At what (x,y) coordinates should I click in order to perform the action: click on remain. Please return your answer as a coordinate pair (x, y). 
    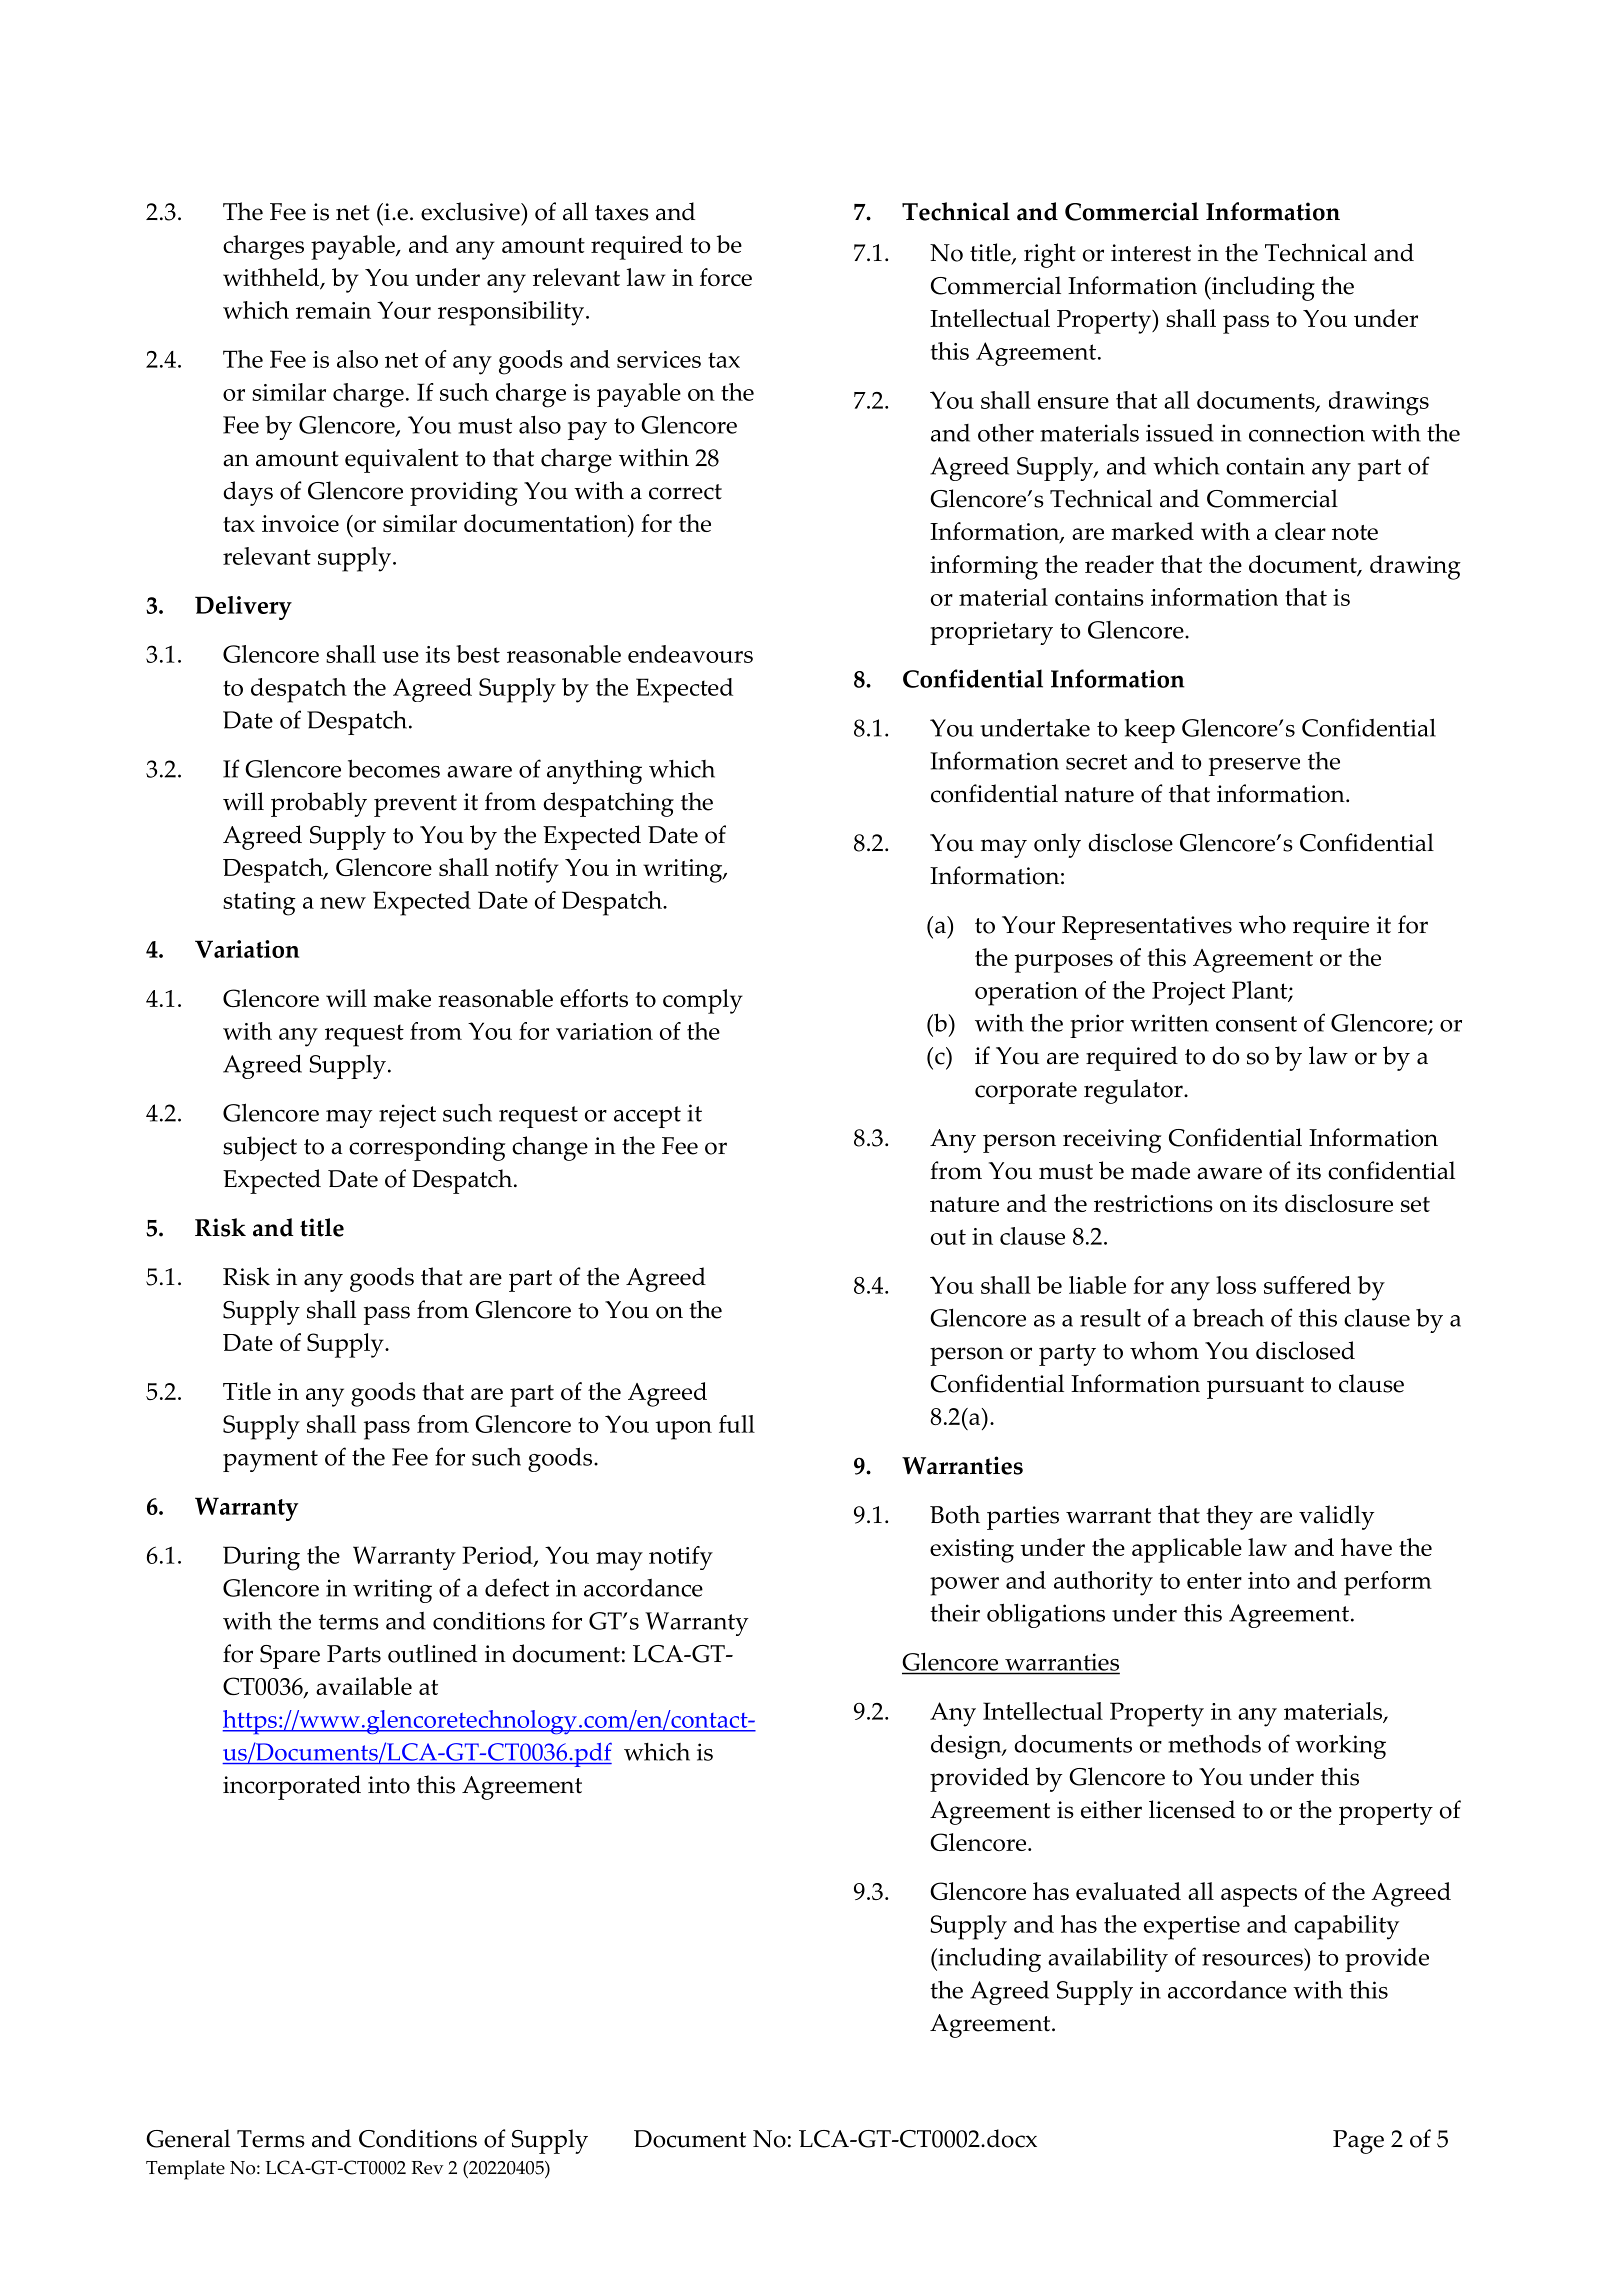
    Looking at the image, I should click on (333, 310).
